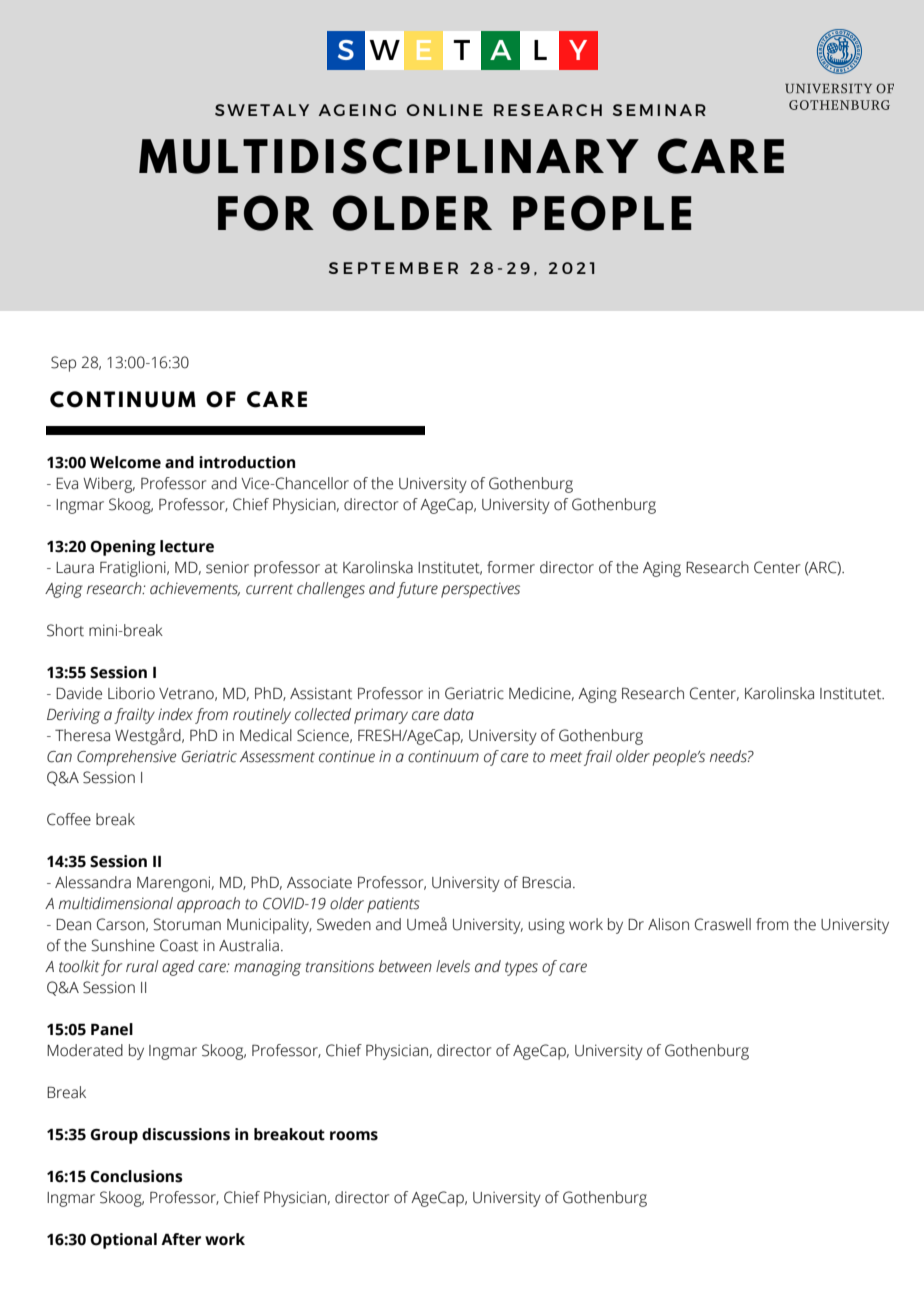 Image resolution: width=924 pixels, height=1308 pixels. Describe the element at coordinates (480, 590) in the screenshot. I see `perspectives` at that location.
